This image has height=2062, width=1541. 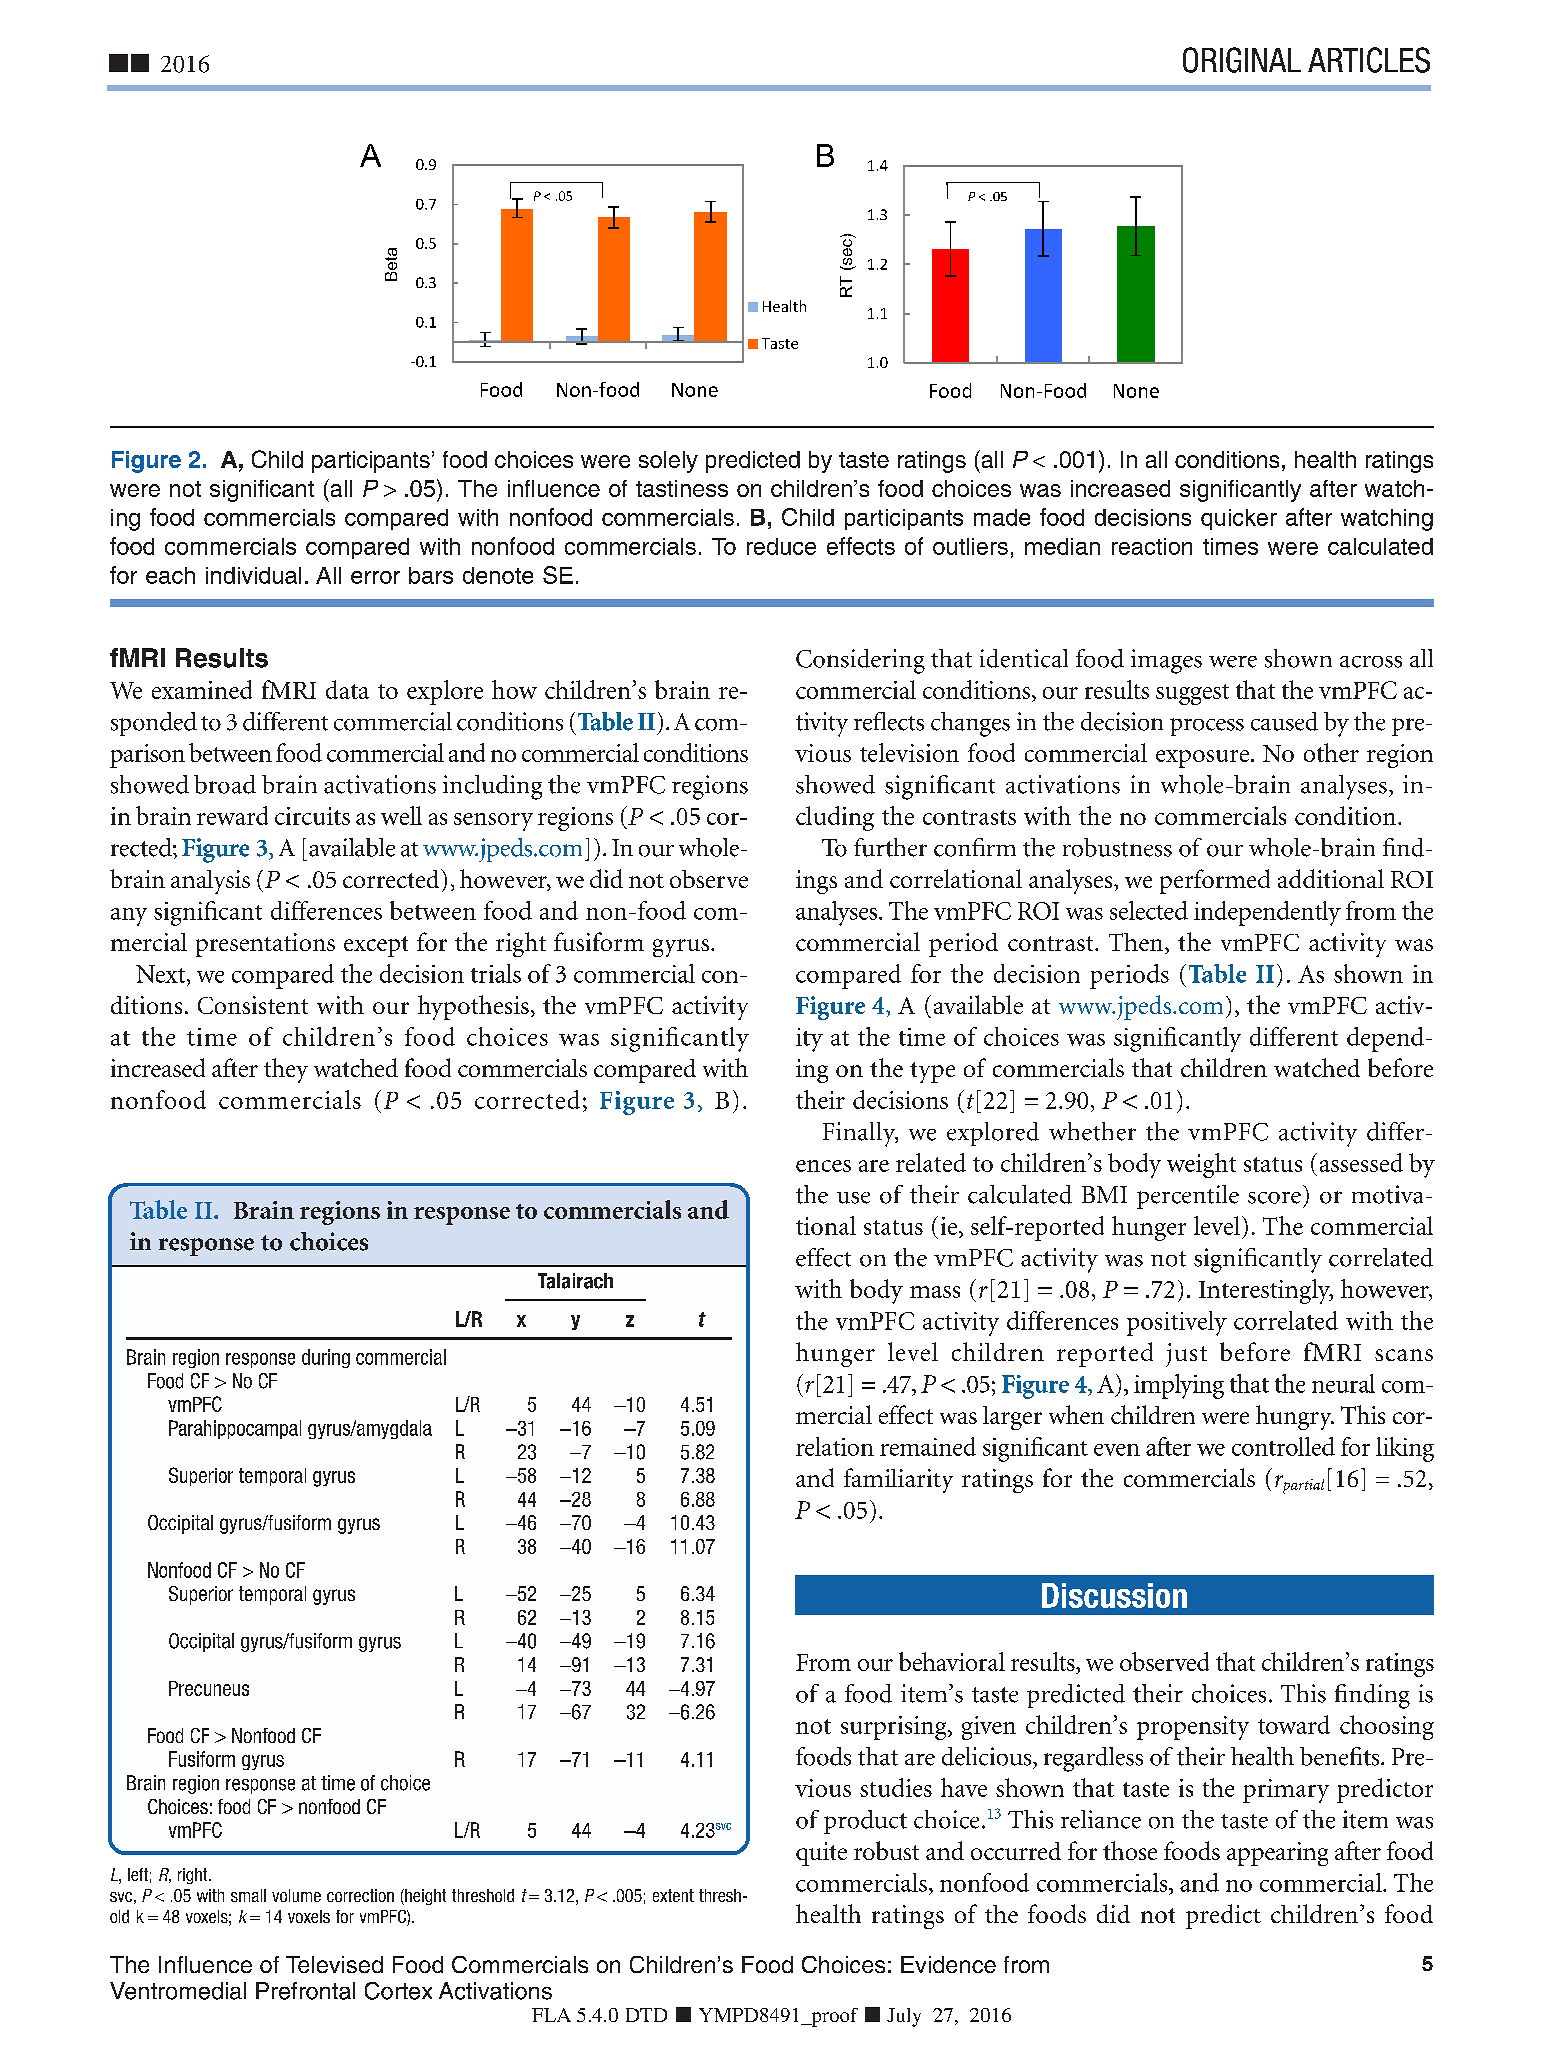 What do you see at coordinates (1277, 1854) in the image?
I see `appearing` at bounding box center [1277, 1854].
